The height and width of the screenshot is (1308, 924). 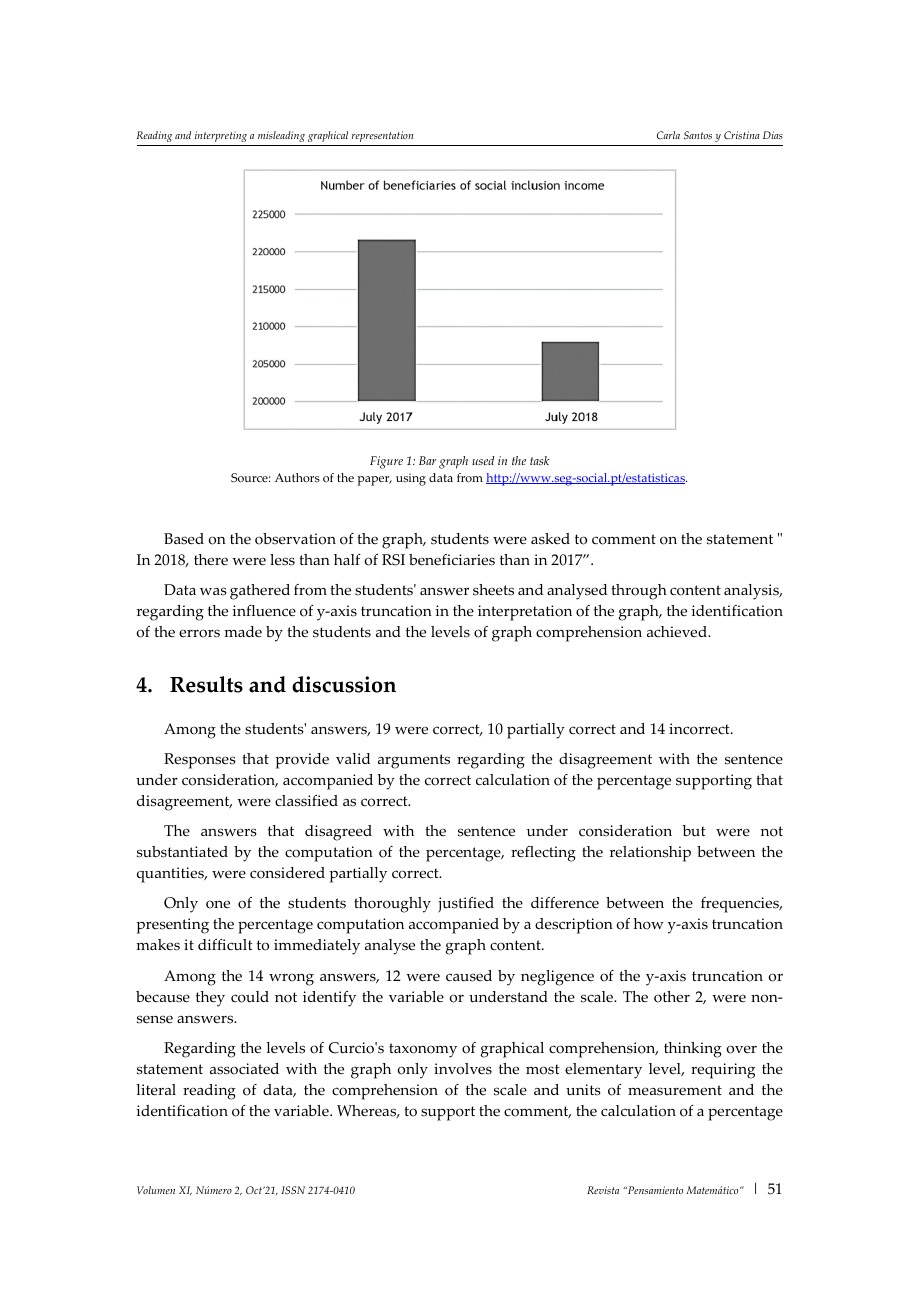 What do you see at coordinates (206, 684) in the screenshot?
I see `Results` at bounding box center [206, 684].
